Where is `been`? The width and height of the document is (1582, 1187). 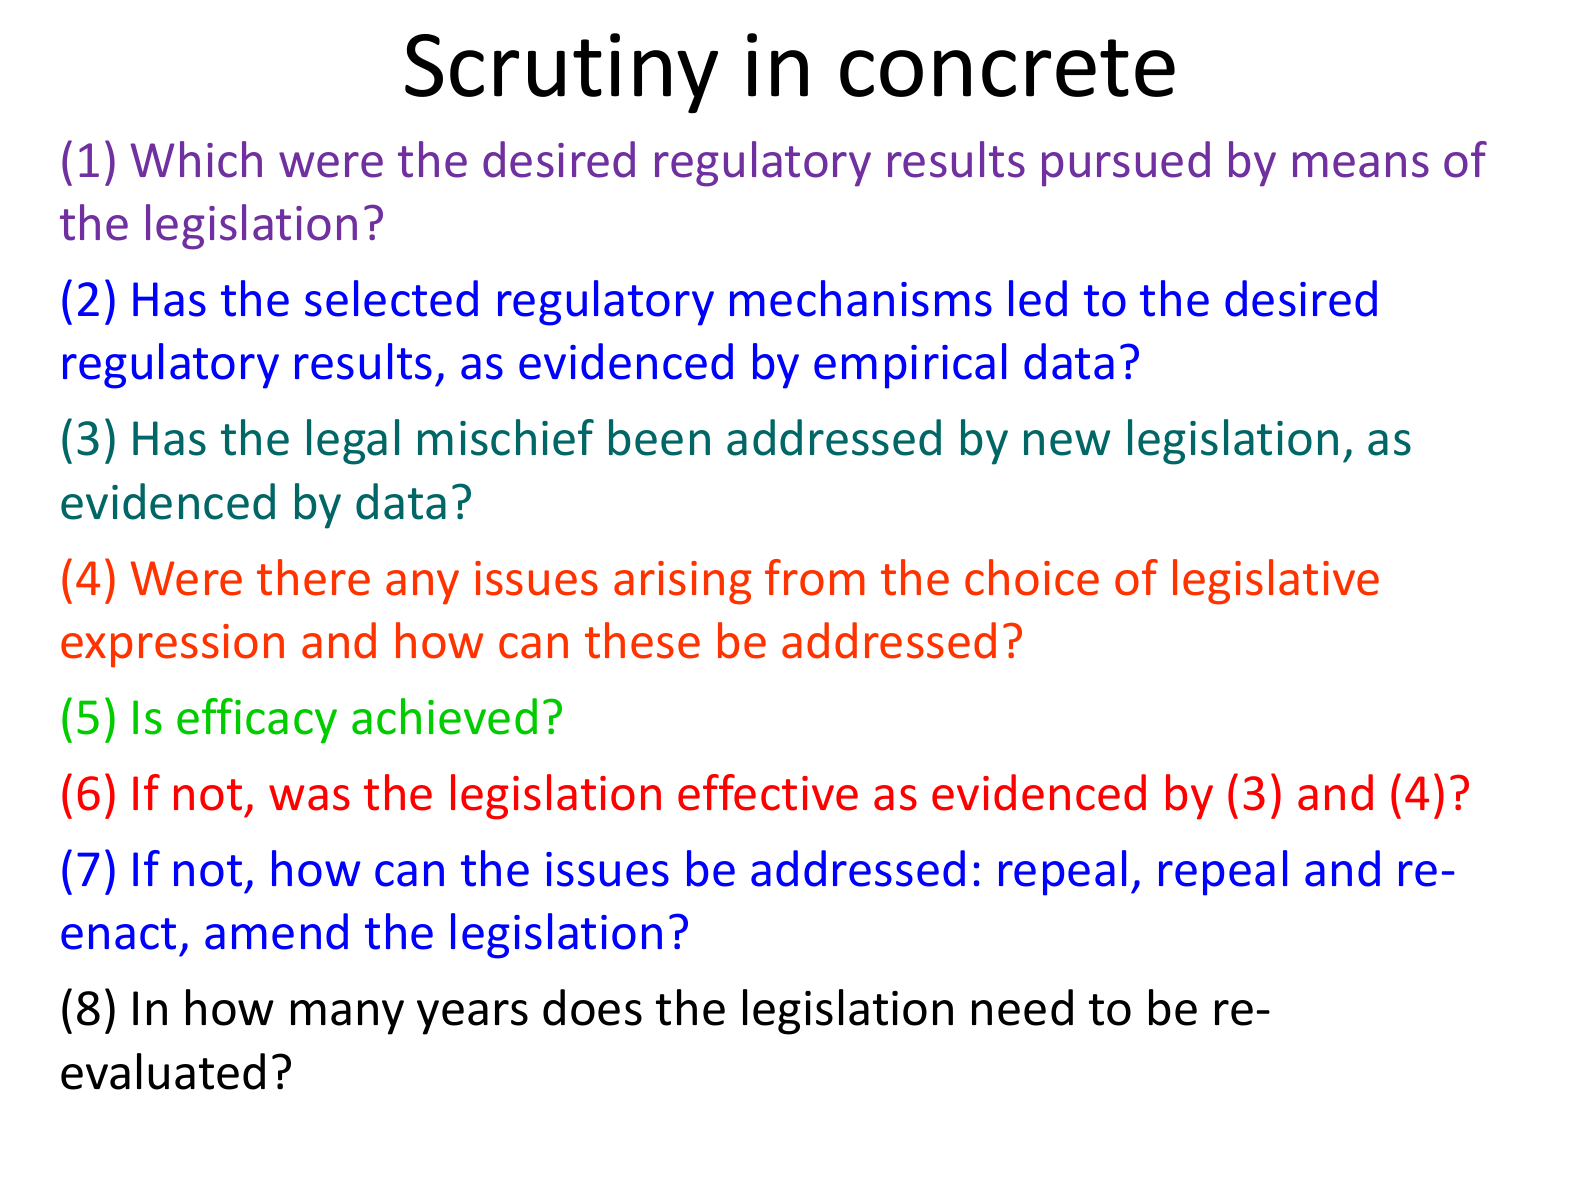
been is located at coordinates (659, 437).
